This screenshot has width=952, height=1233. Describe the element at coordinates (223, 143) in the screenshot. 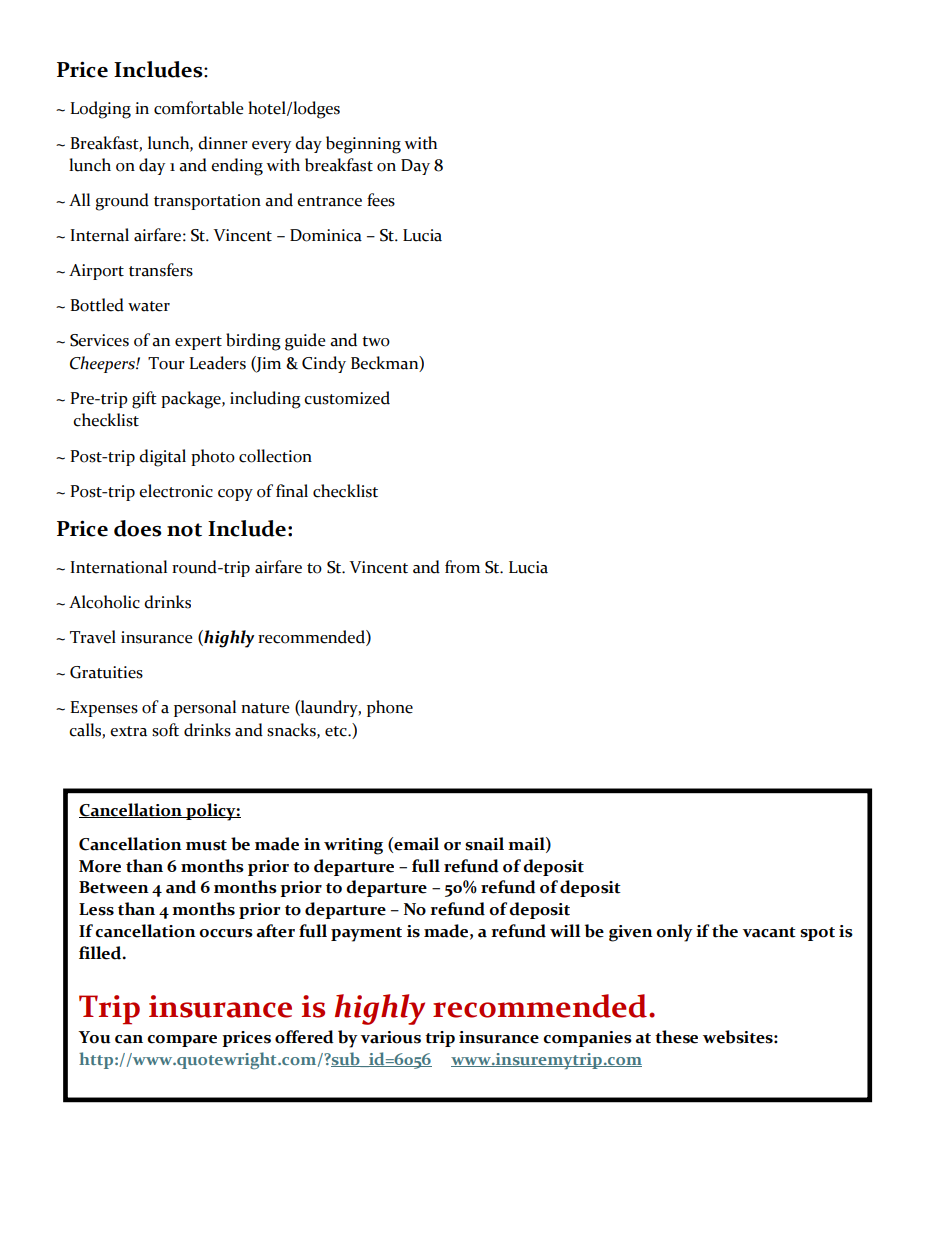

I see `dinner` at that location.
